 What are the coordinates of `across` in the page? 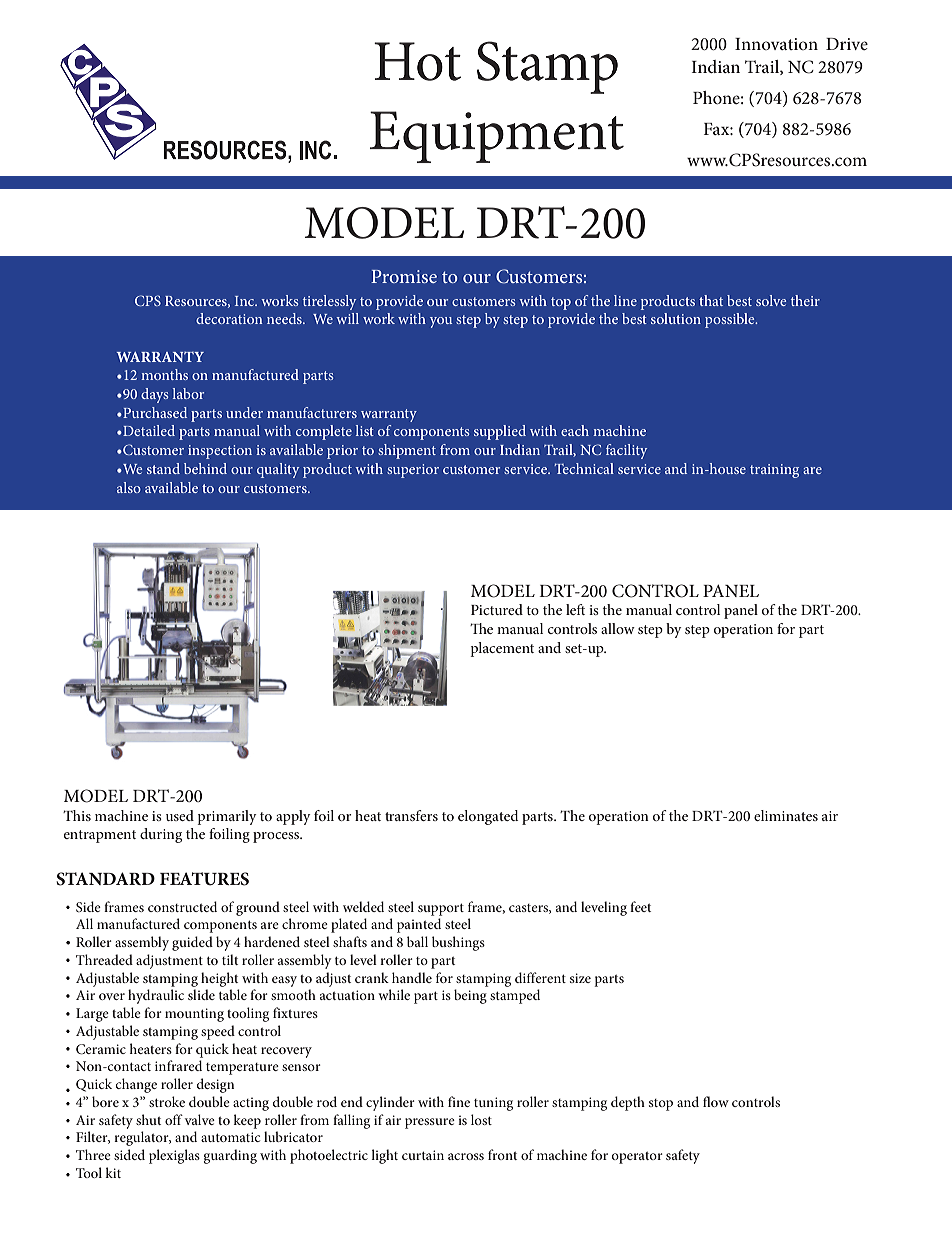 It's located at (466, 1156).
